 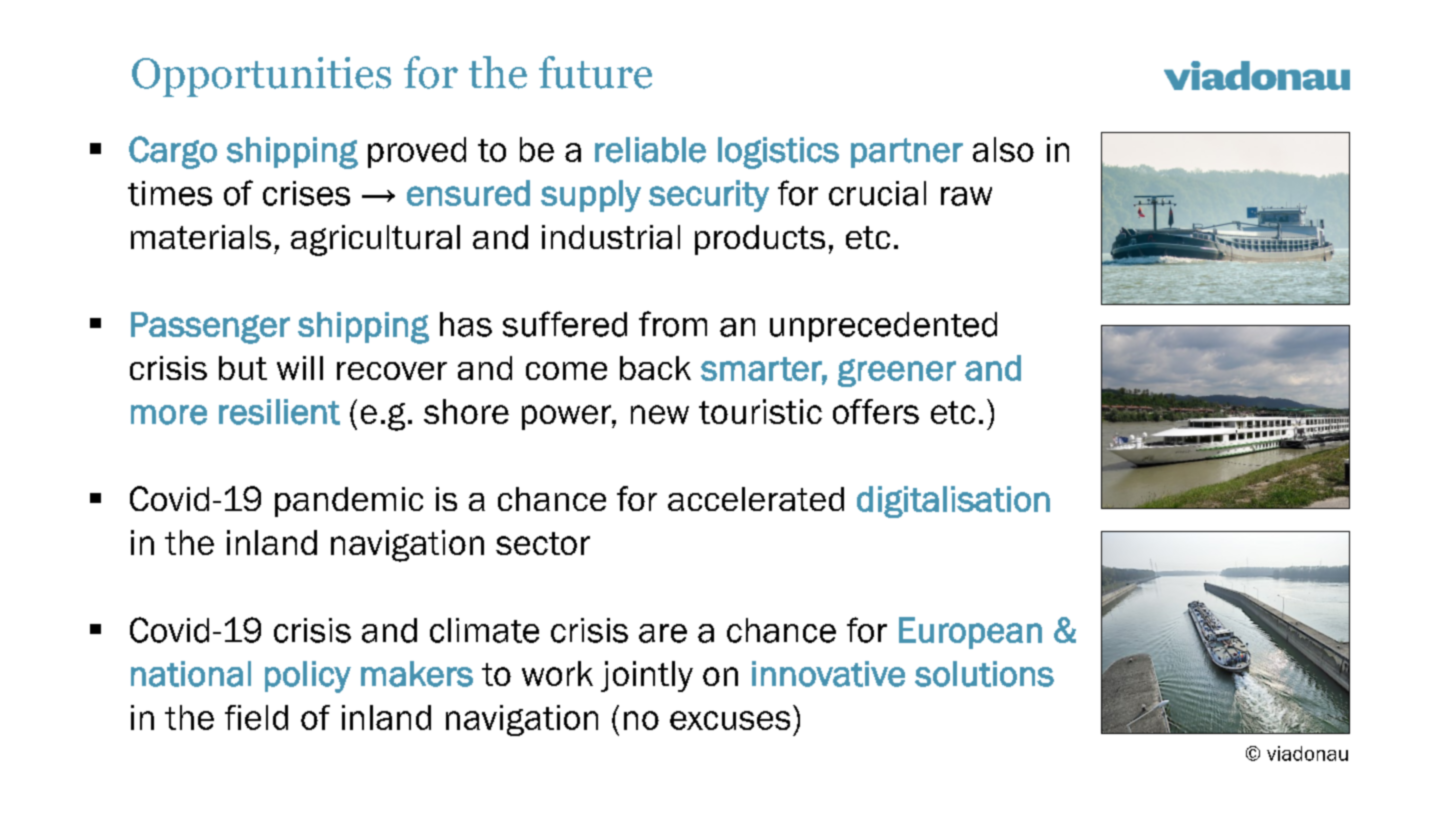 I want to click on future, so click(x=595, y=72).
